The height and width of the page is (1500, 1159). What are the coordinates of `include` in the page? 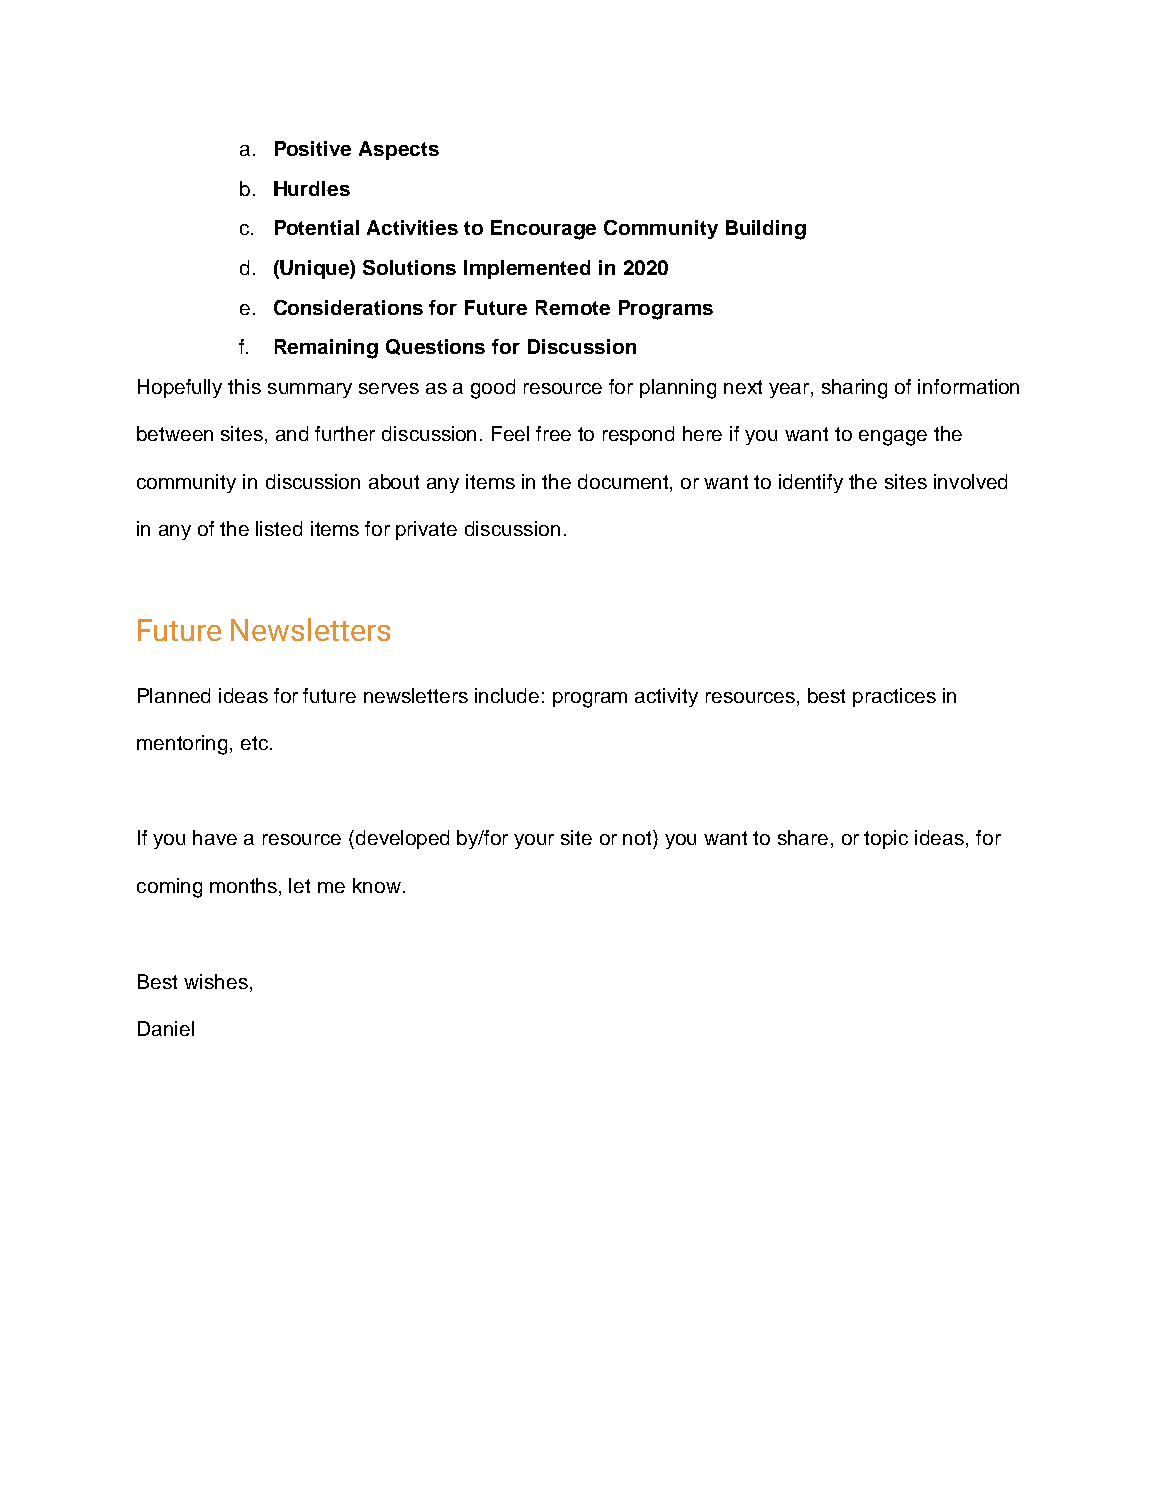 It's located at (507, 695).
